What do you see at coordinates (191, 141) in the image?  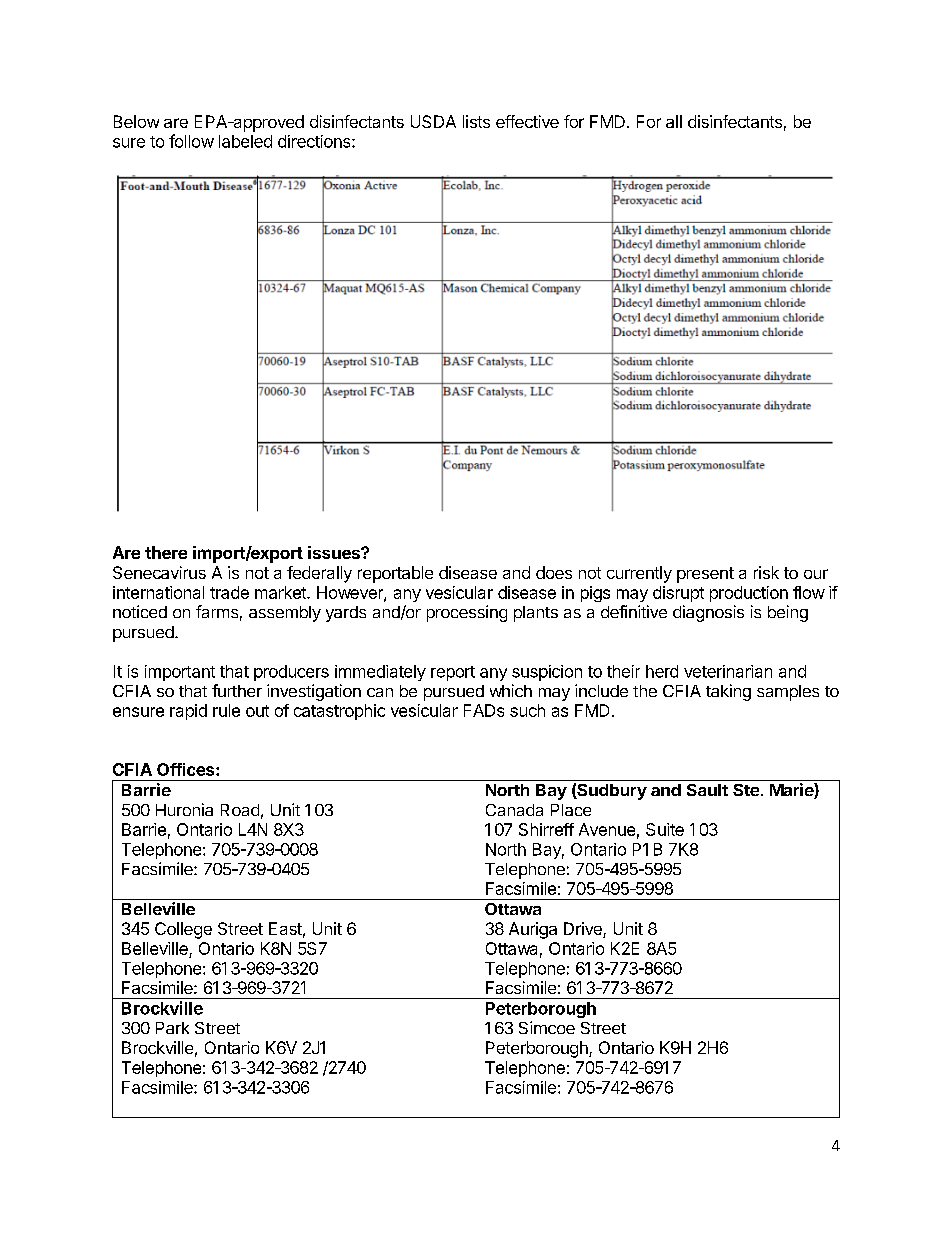 I see `follow` at bounding box center [191, 141].
